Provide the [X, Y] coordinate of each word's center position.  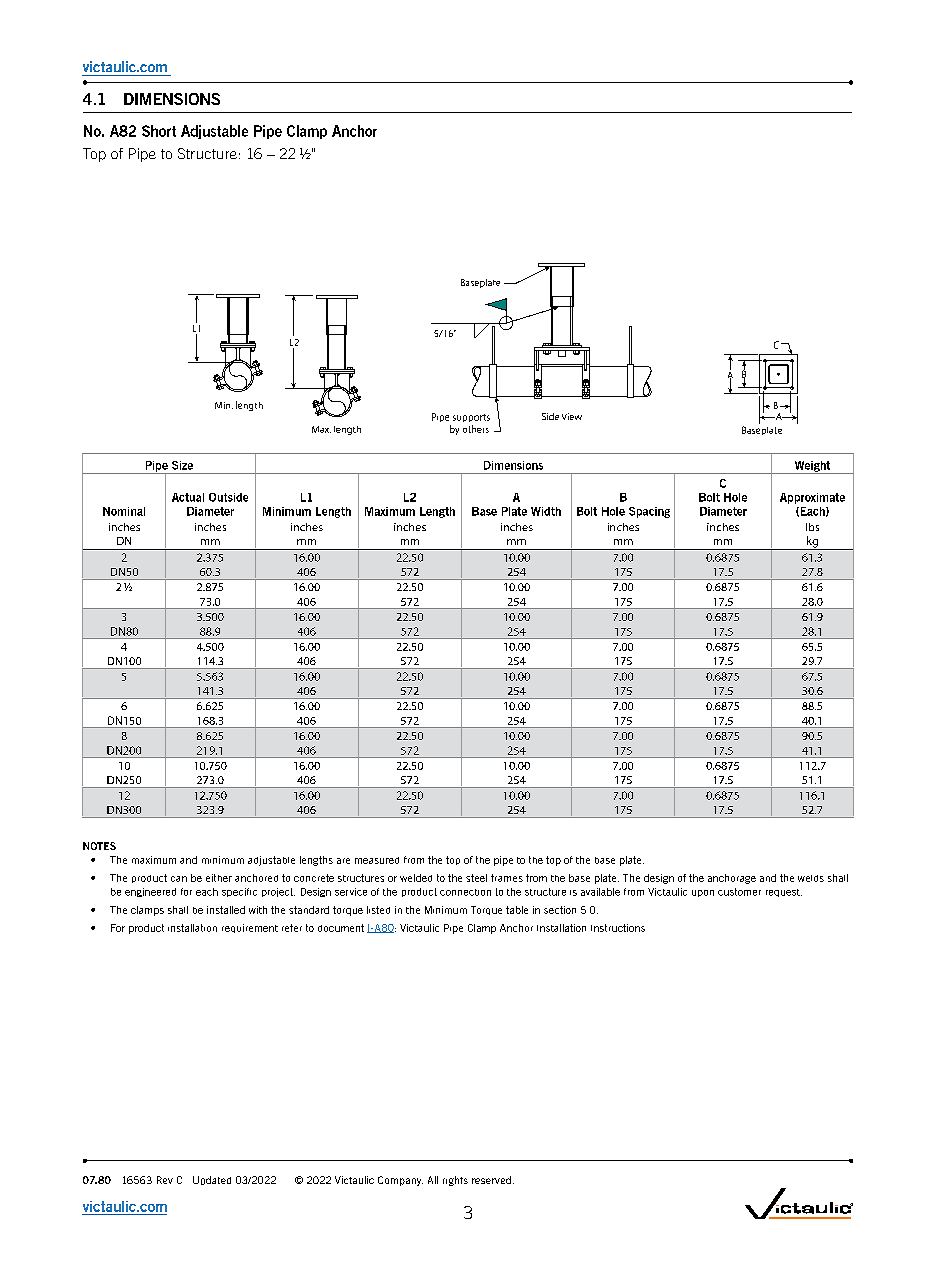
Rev [165, 1180]
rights [455, 1181]
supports [471, 418]
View [572, 416]
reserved [491, 1180]
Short [159, 131]
